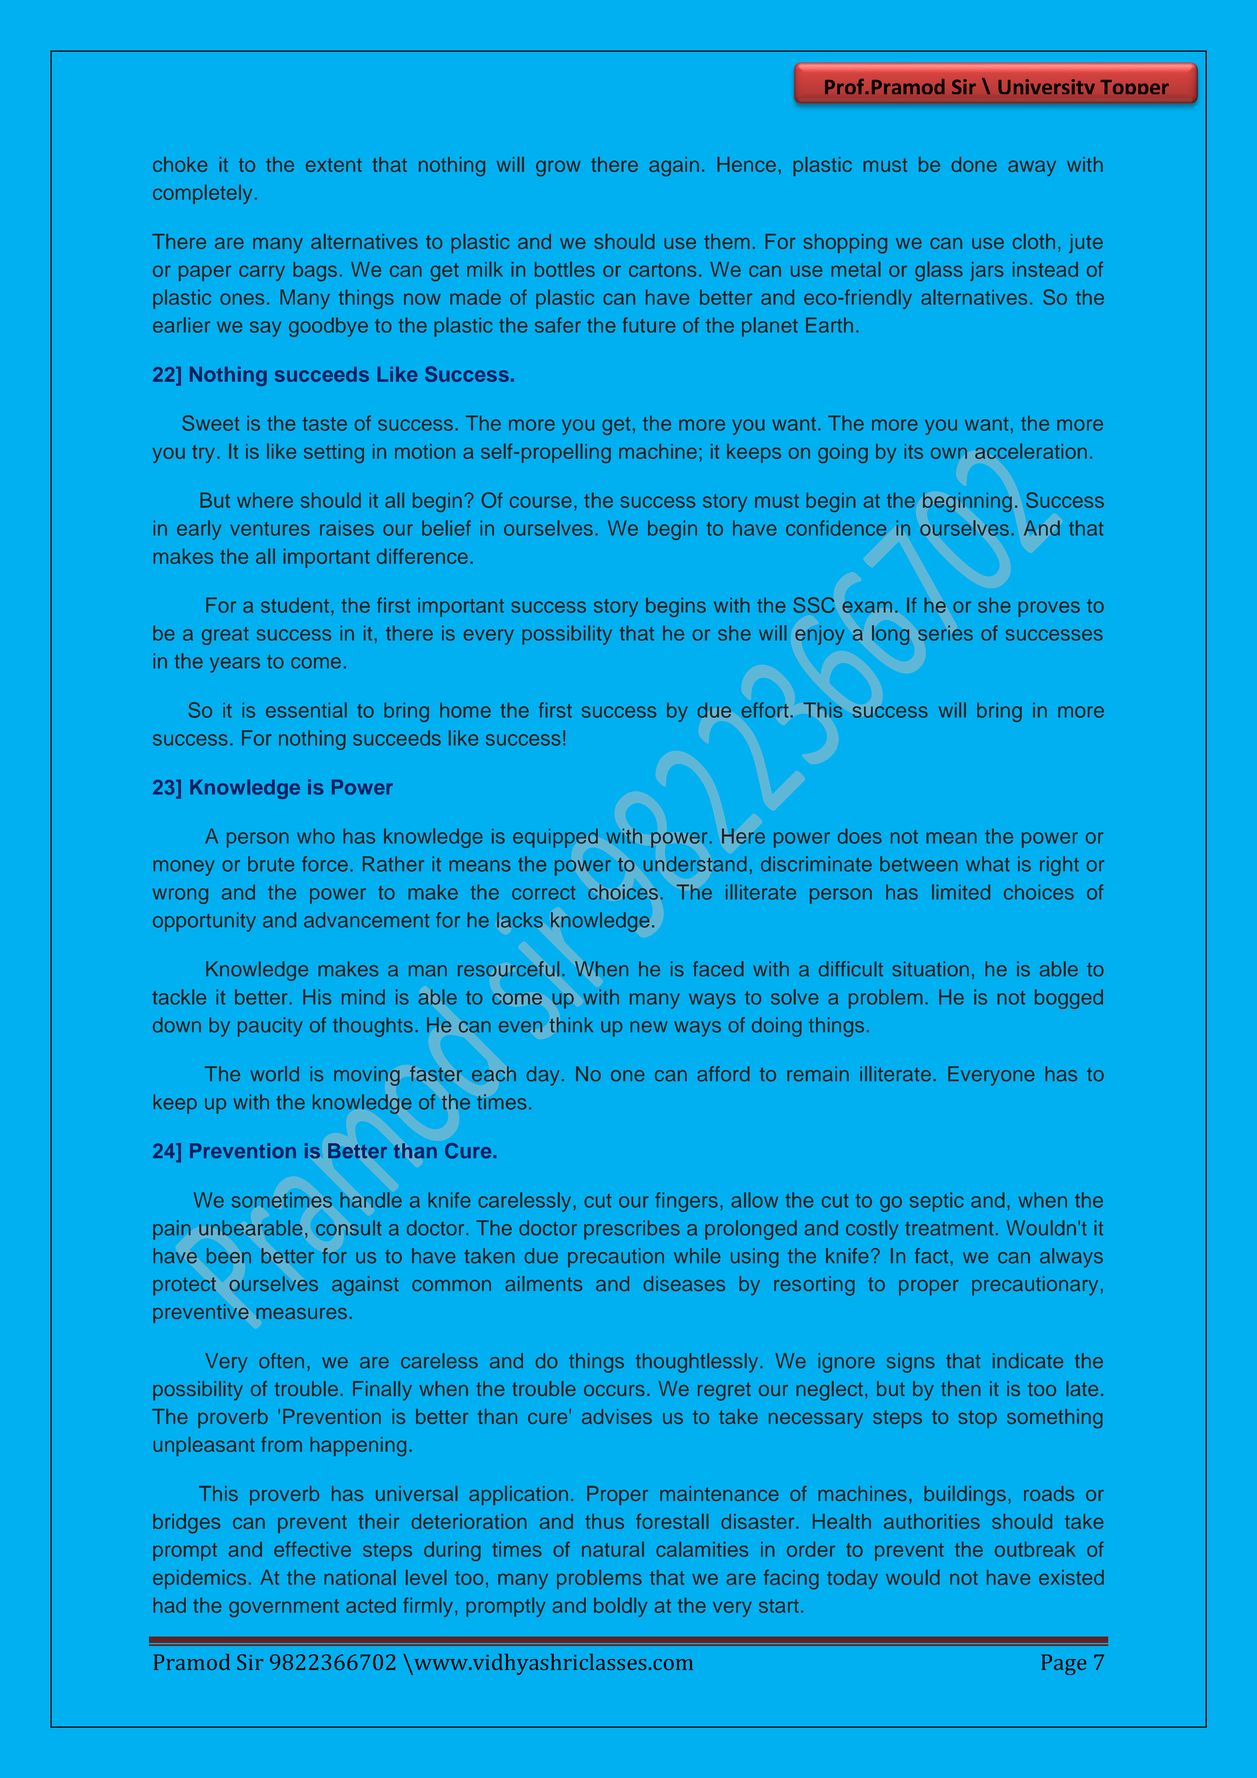  I want to click on Hence, so click(746, 164).
